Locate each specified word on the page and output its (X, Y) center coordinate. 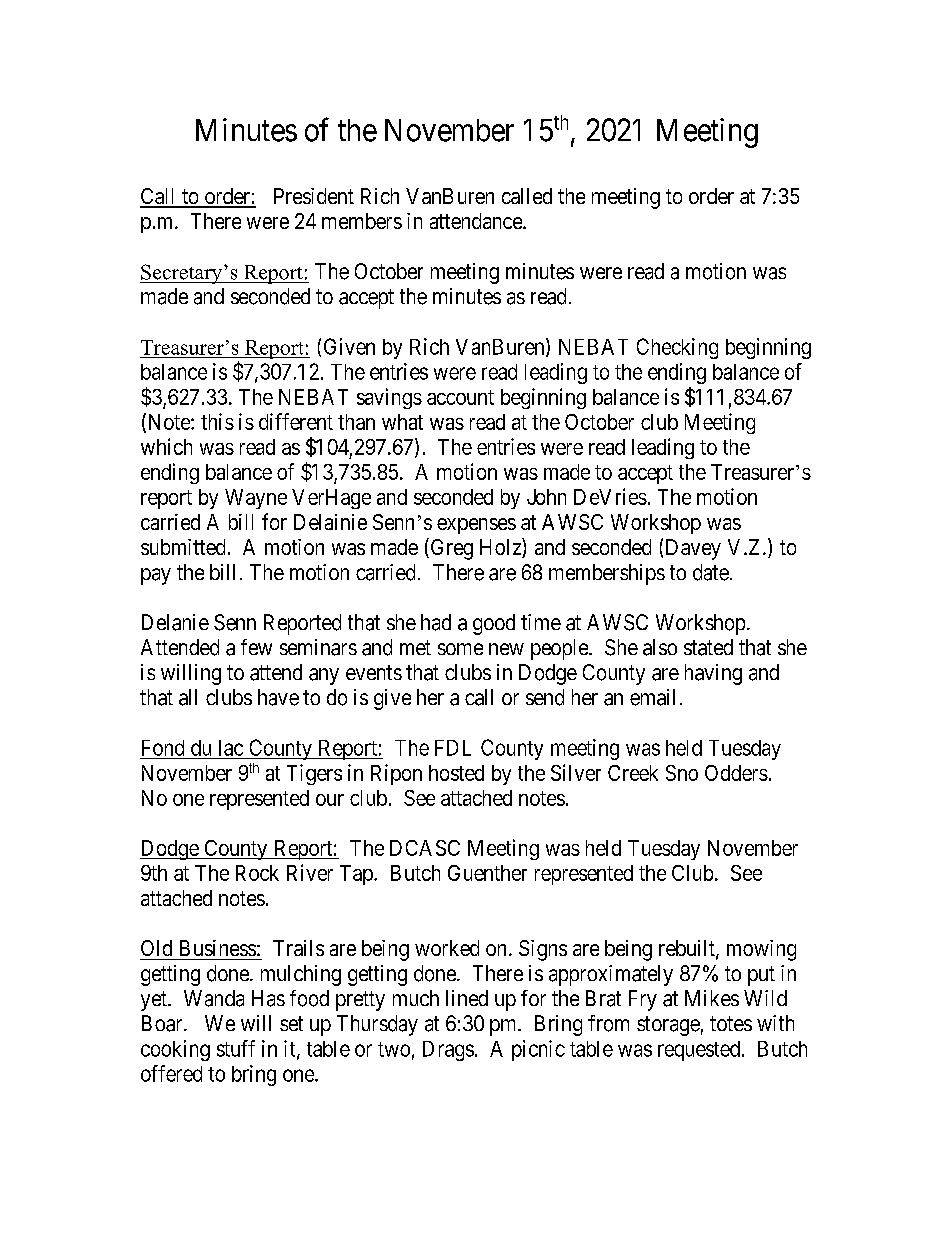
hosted (456, 773)
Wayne (256, 499)
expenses (476, 526)
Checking (677, 348)
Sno (682, 773)
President (314, 196)
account (460, 397)
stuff (236, 1048)
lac (231, 748)
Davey (693, 549)
